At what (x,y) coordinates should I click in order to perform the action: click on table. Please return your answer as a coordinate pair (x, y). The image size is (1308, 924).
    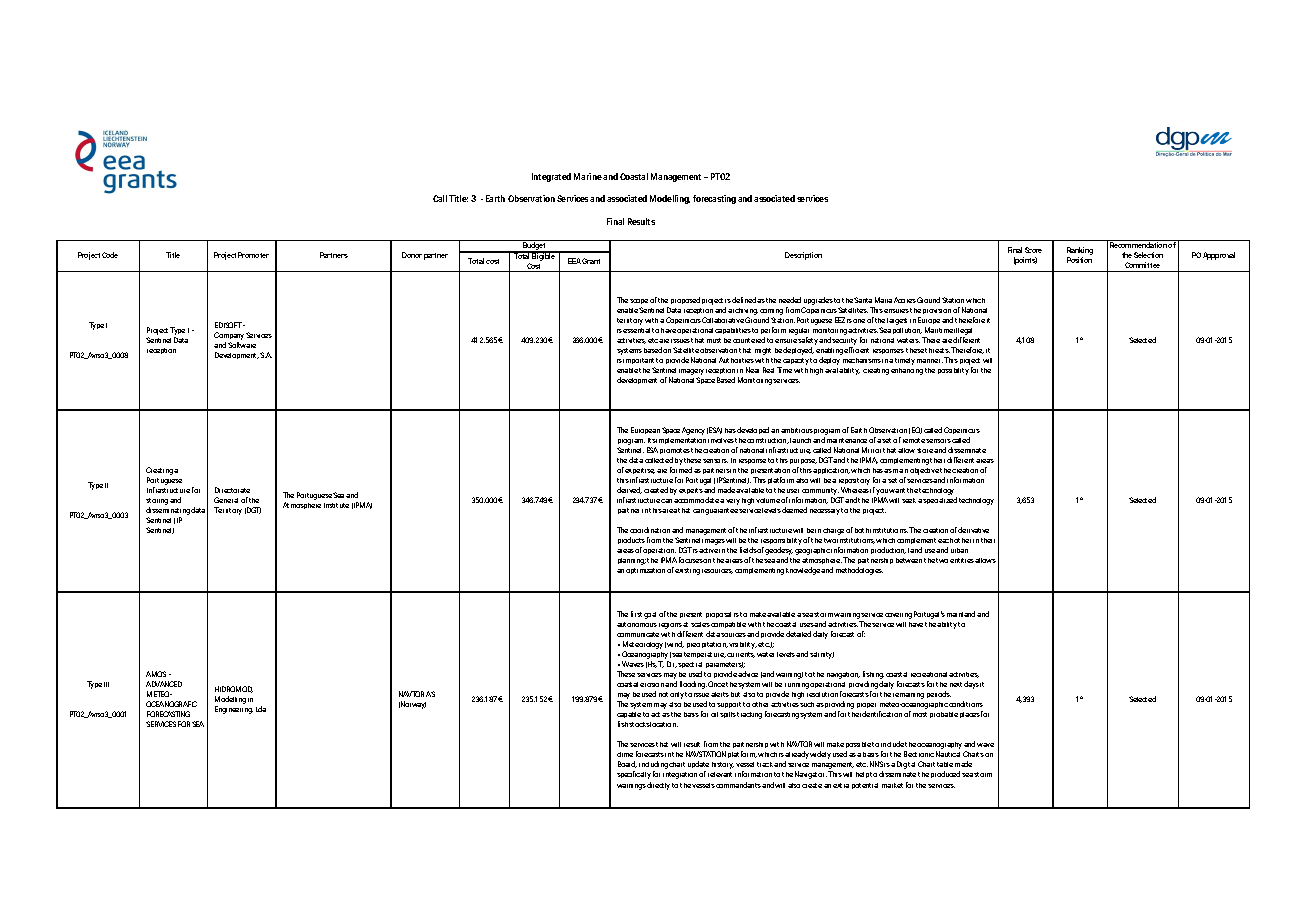
    Looking at the image, I should click on (945, 764).
